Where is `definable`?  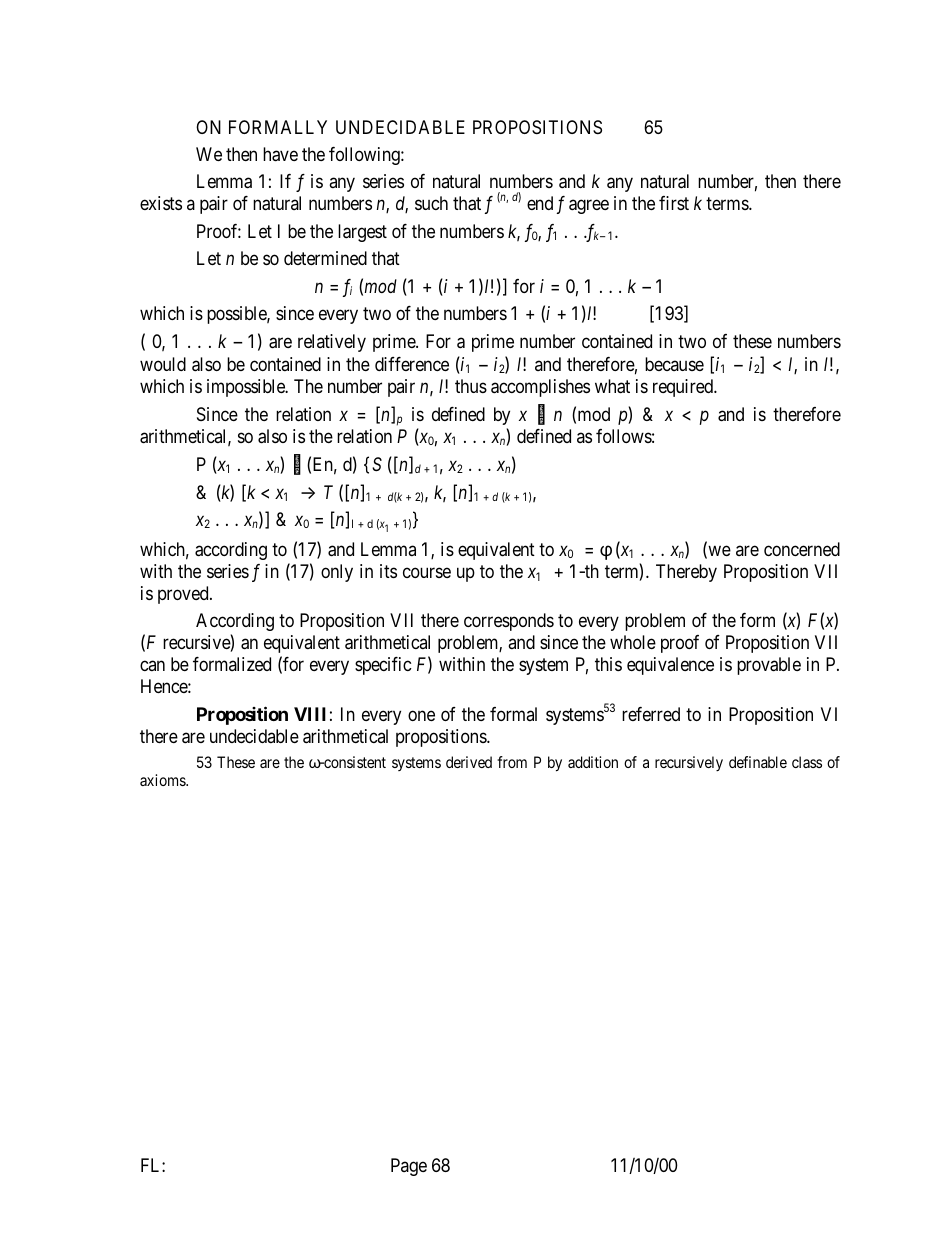
definable is located at coordinates (758, 762).
